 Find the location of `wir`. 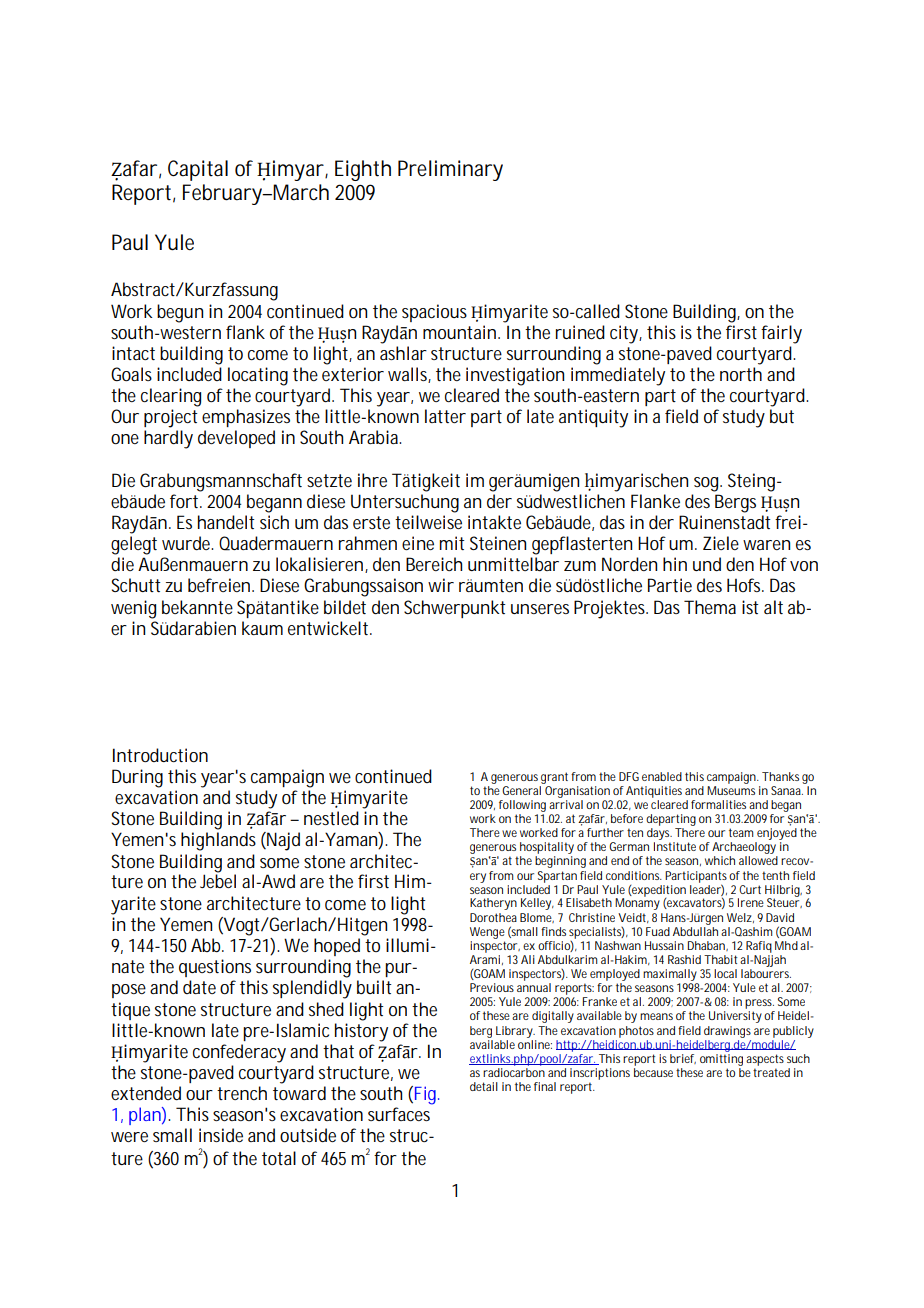

wir is located at coordinates (441, 585).
